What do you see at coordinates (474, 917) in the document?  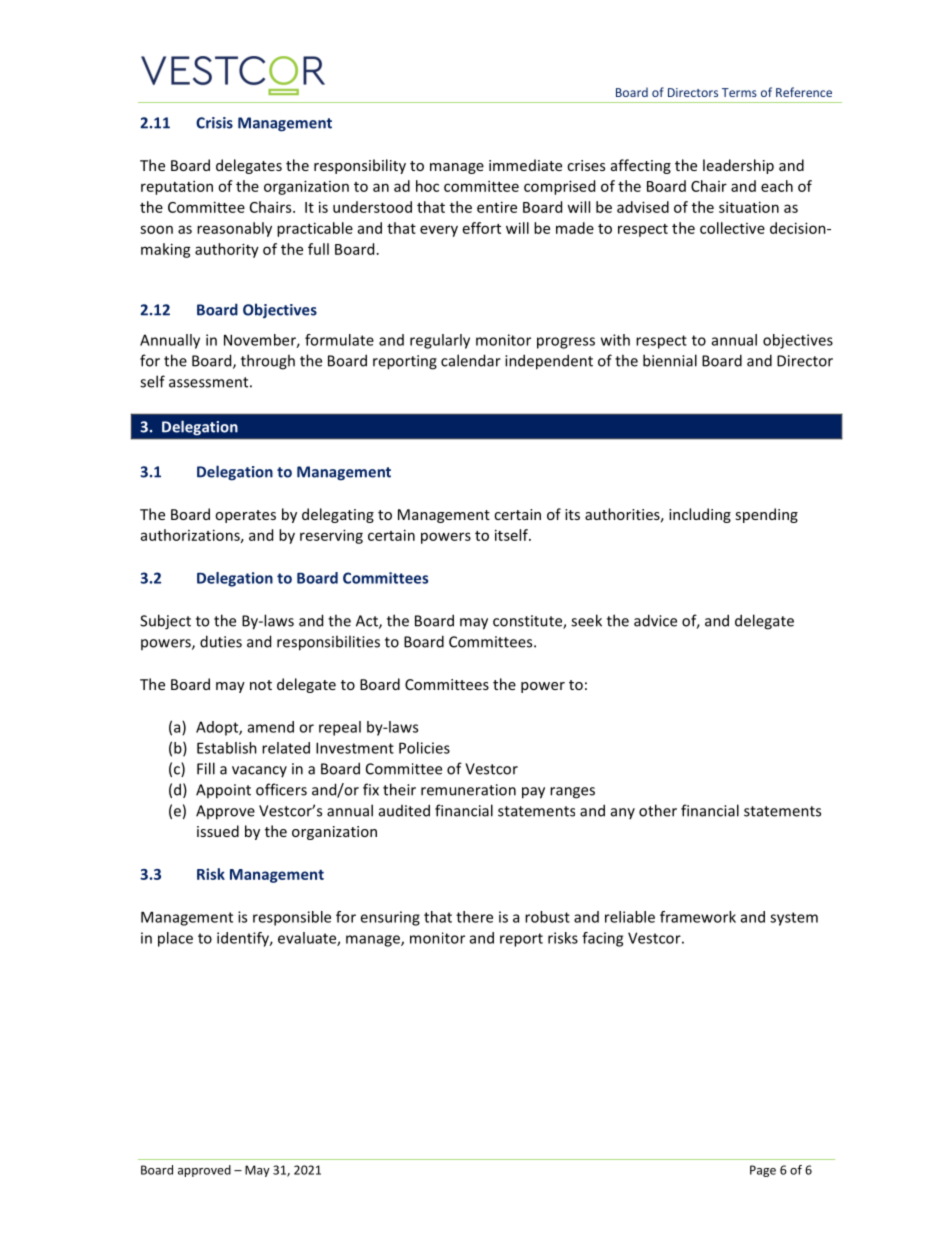 I see `there` at bounding box center [474, 917].
